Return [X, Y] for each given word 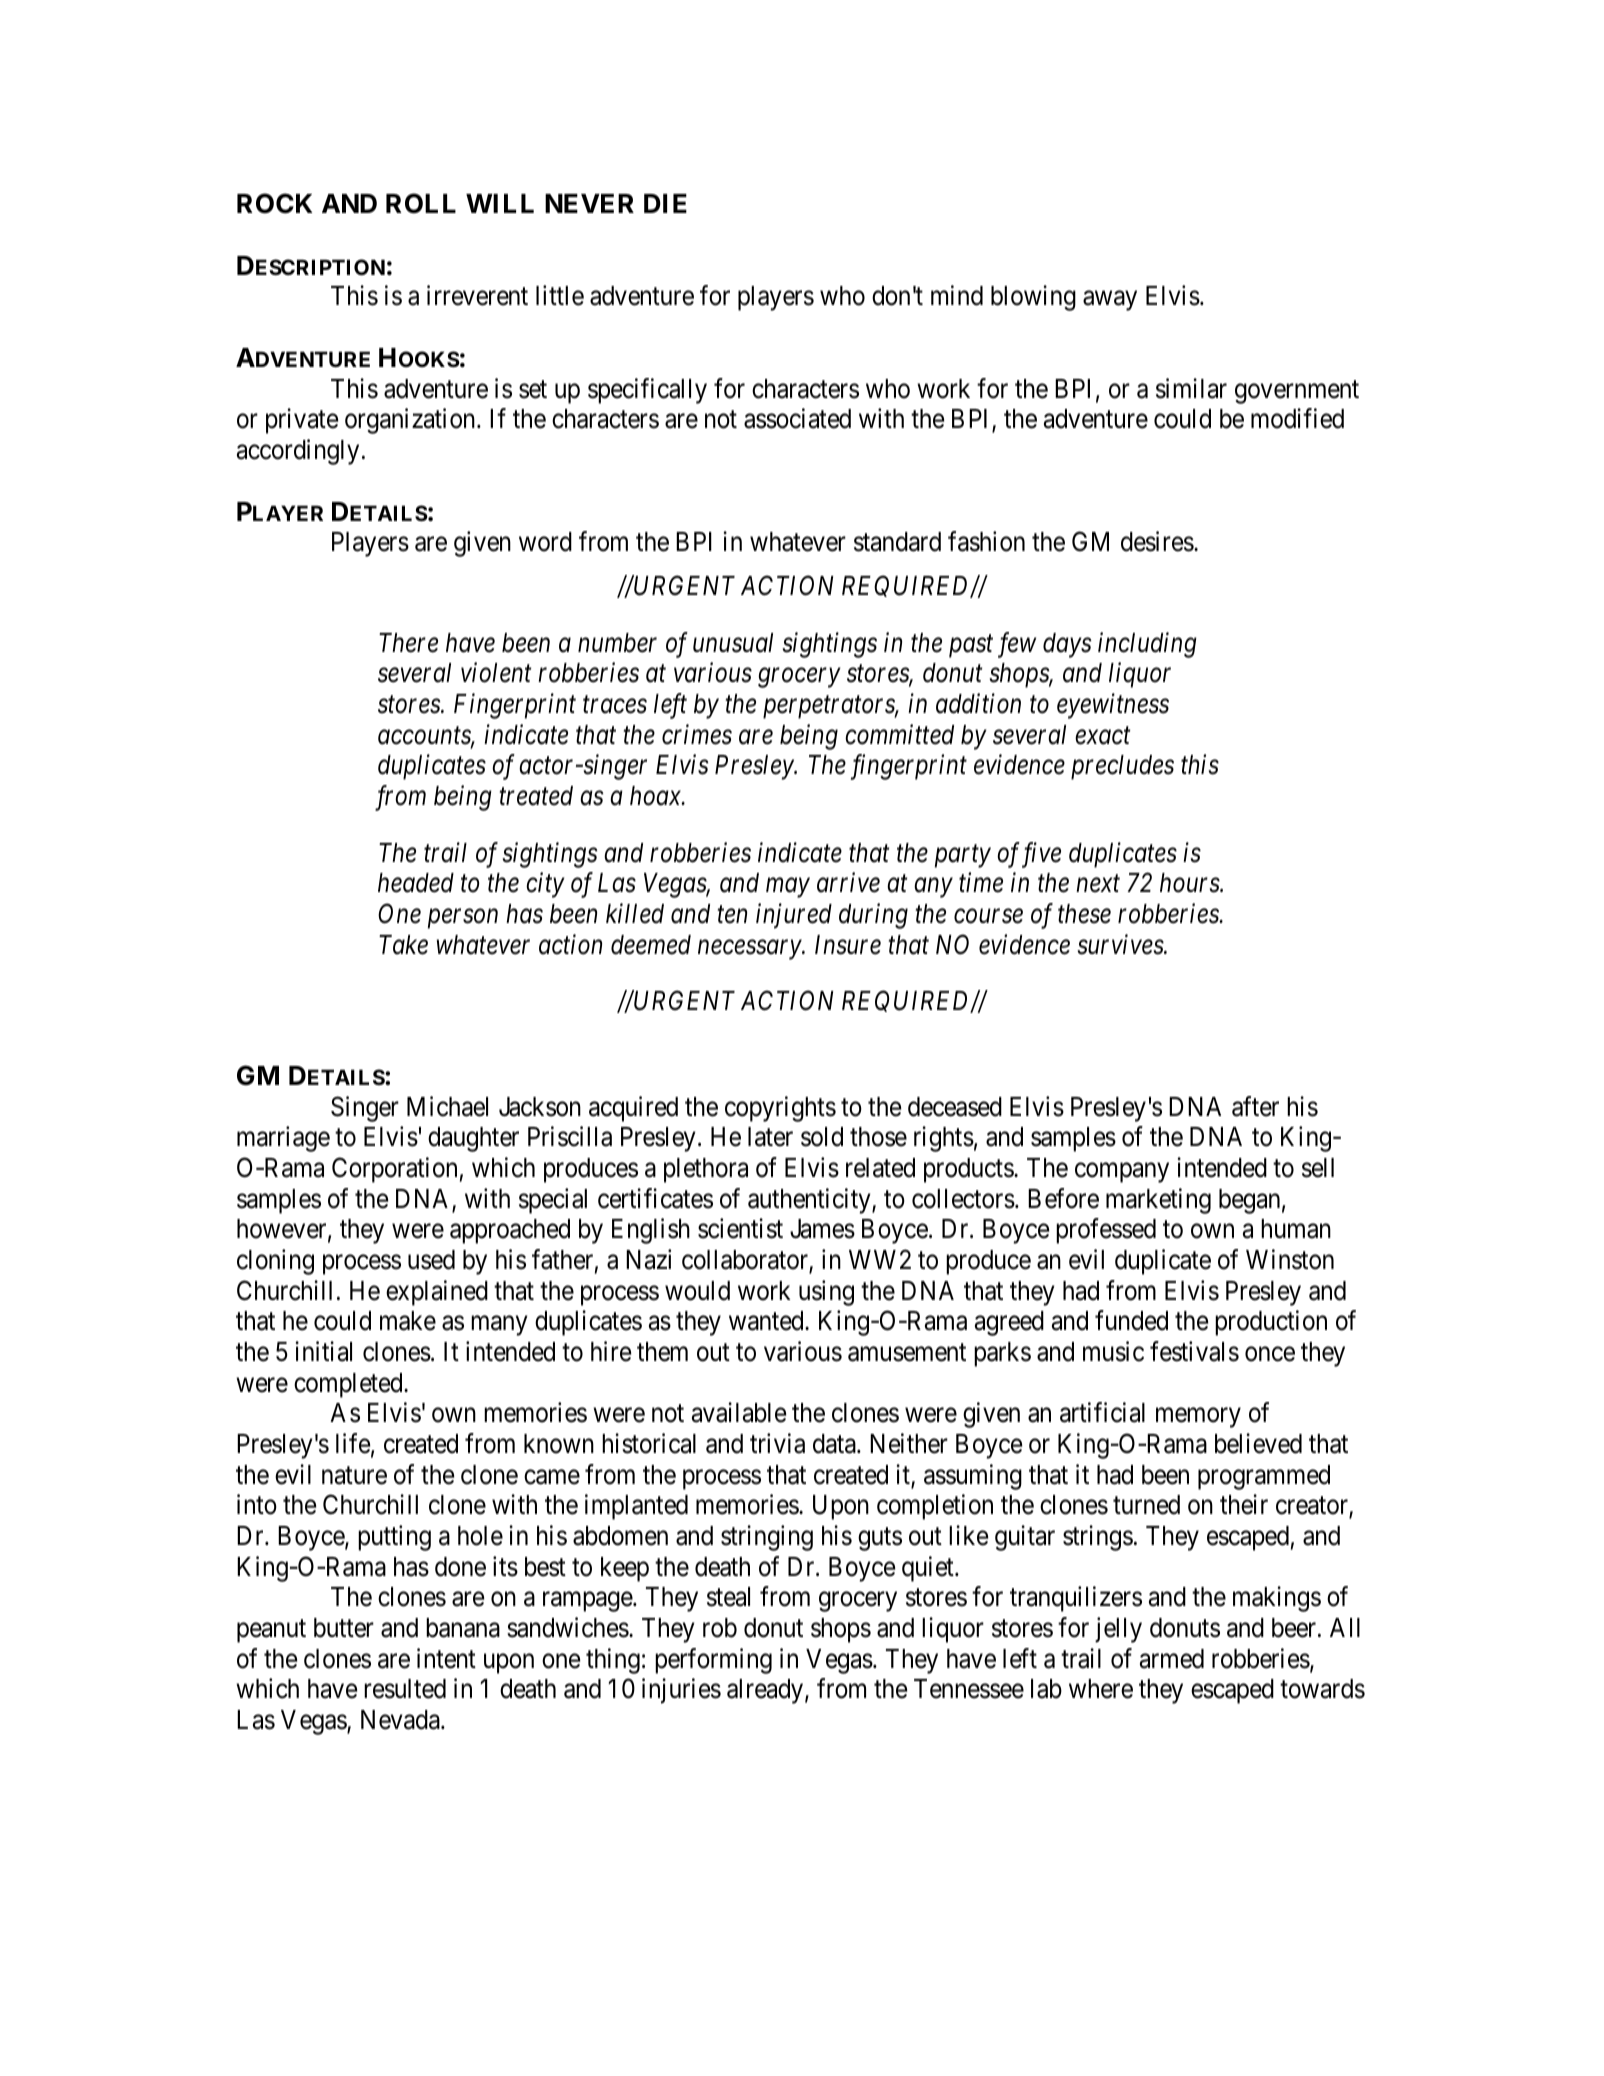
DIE [665, 203]
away [1110, 301]
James [822, 1229]
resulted [405, 1689]
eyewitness [1113, 706]
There [408, 643]
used [431, 1260]
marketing [1158, 1201]
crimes [697, 734]
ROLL [421, 203]
